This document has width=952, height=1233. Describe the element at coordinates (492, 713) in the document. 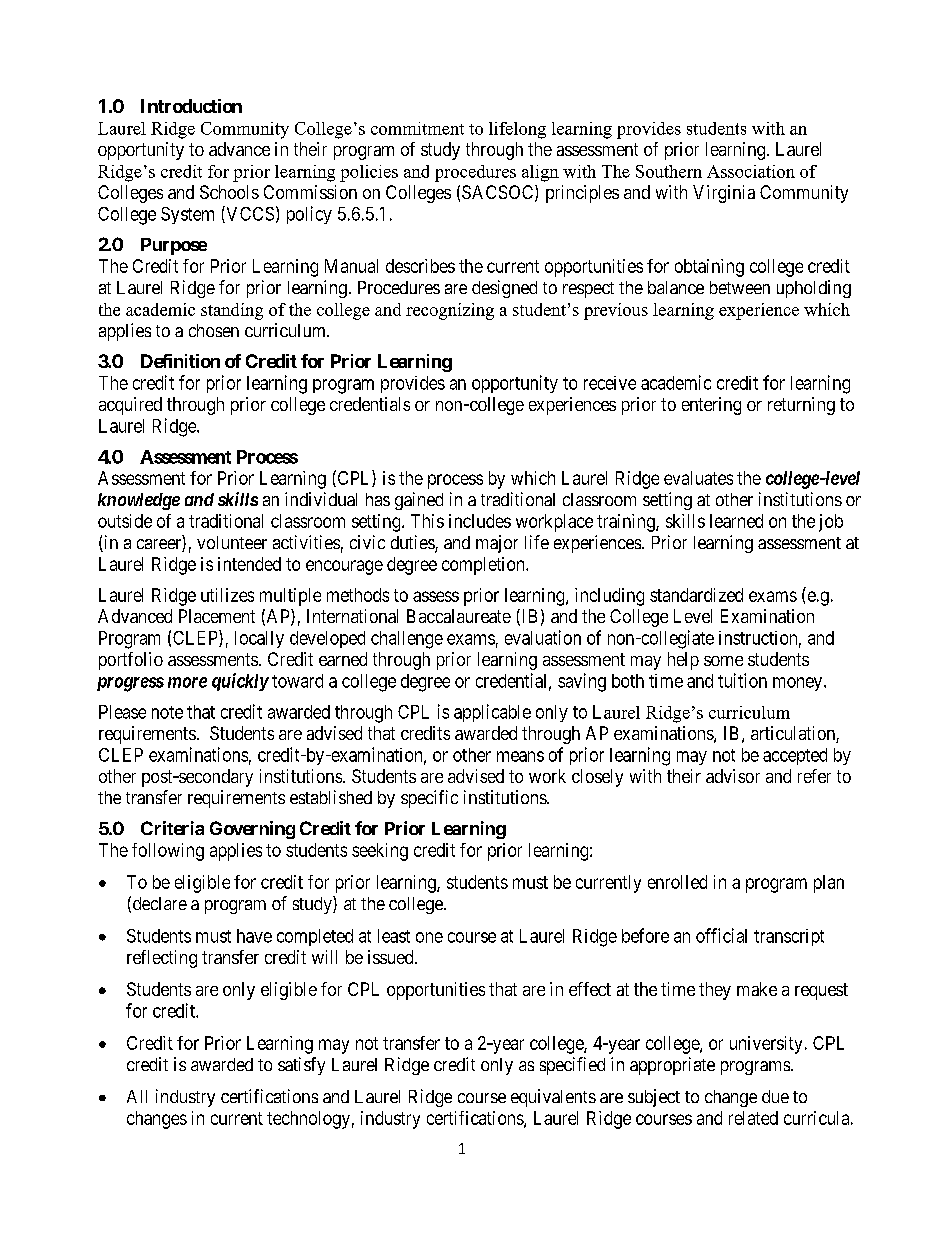

I see `applicable` at that location.
